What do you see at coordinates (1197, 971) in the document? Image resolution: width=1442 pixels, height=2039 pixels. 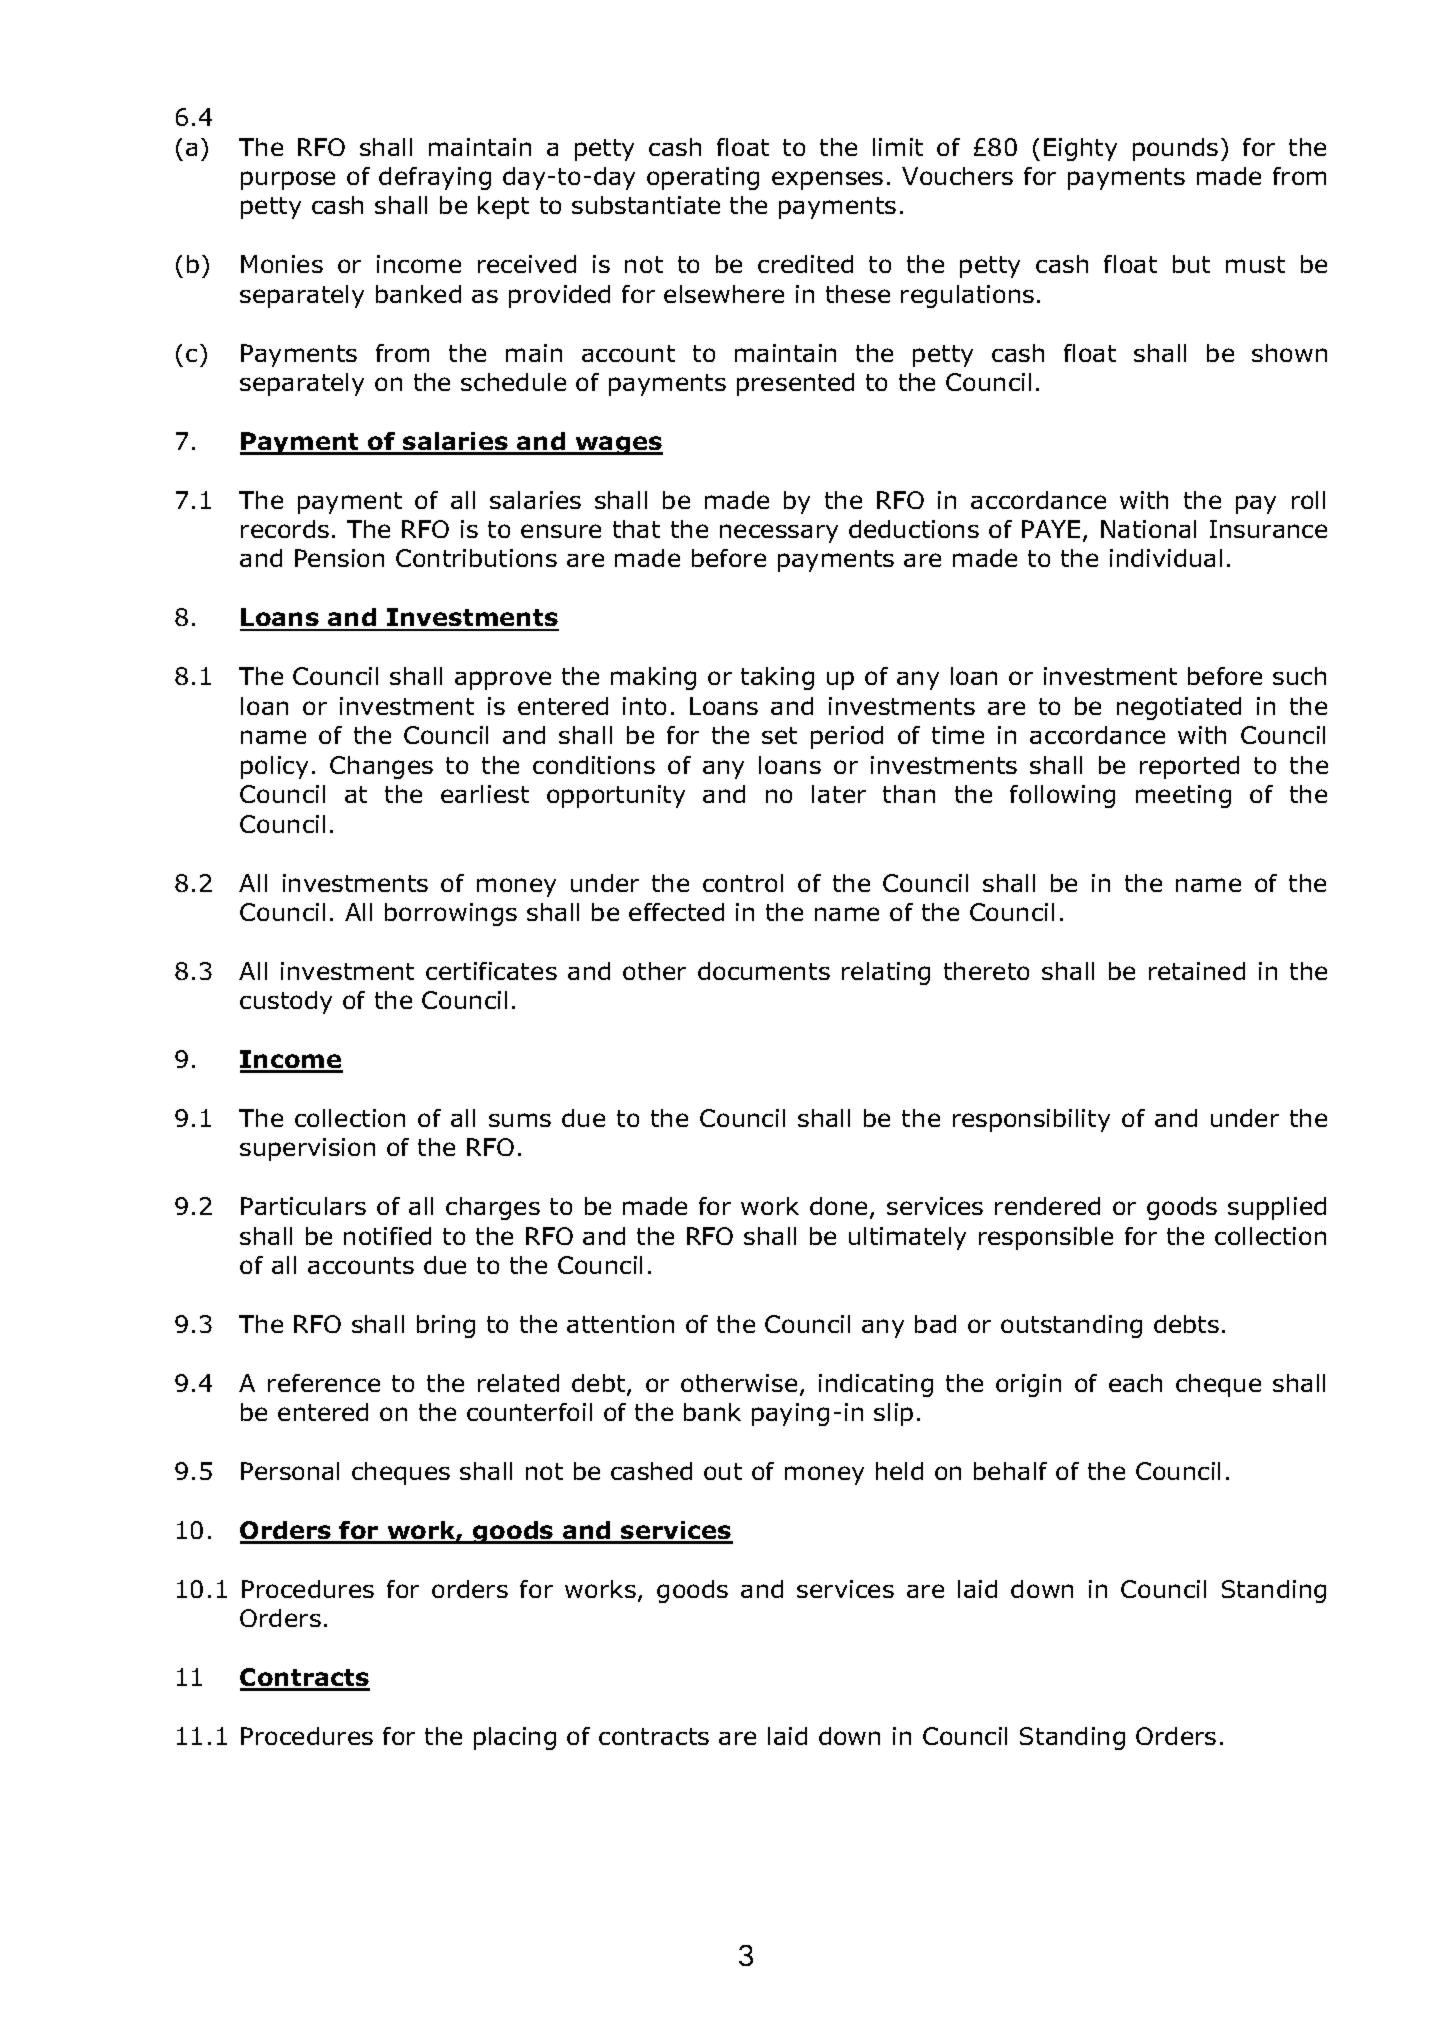 I see `retained` at bounding box center [1197, 971].
